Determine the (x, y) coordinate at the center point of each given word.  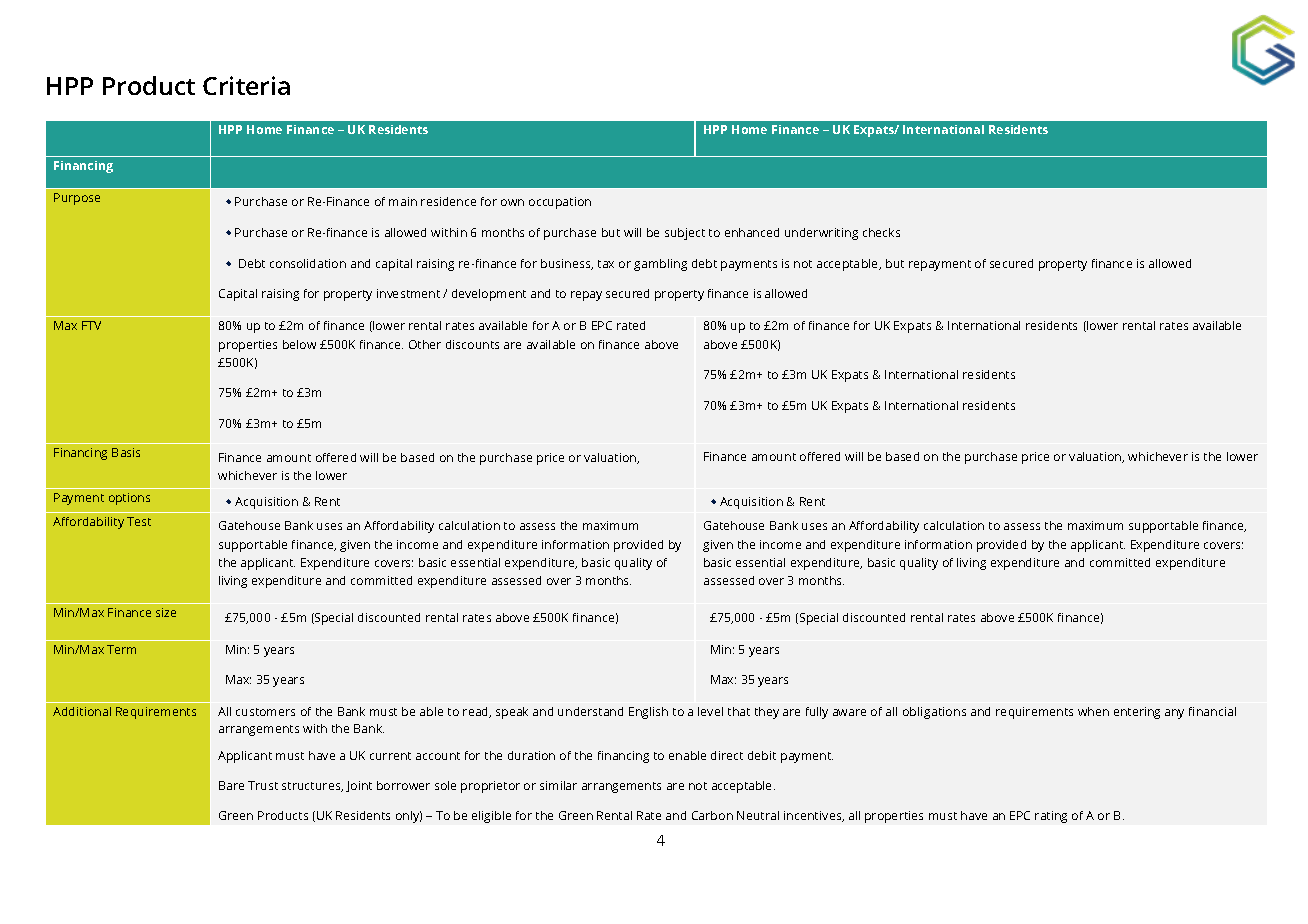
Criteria (246, 85)
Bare (231, 785)
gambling (660, 265)
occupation (560, 203)
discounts (472, 344)
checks (881, 232)
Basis (126, 452)
